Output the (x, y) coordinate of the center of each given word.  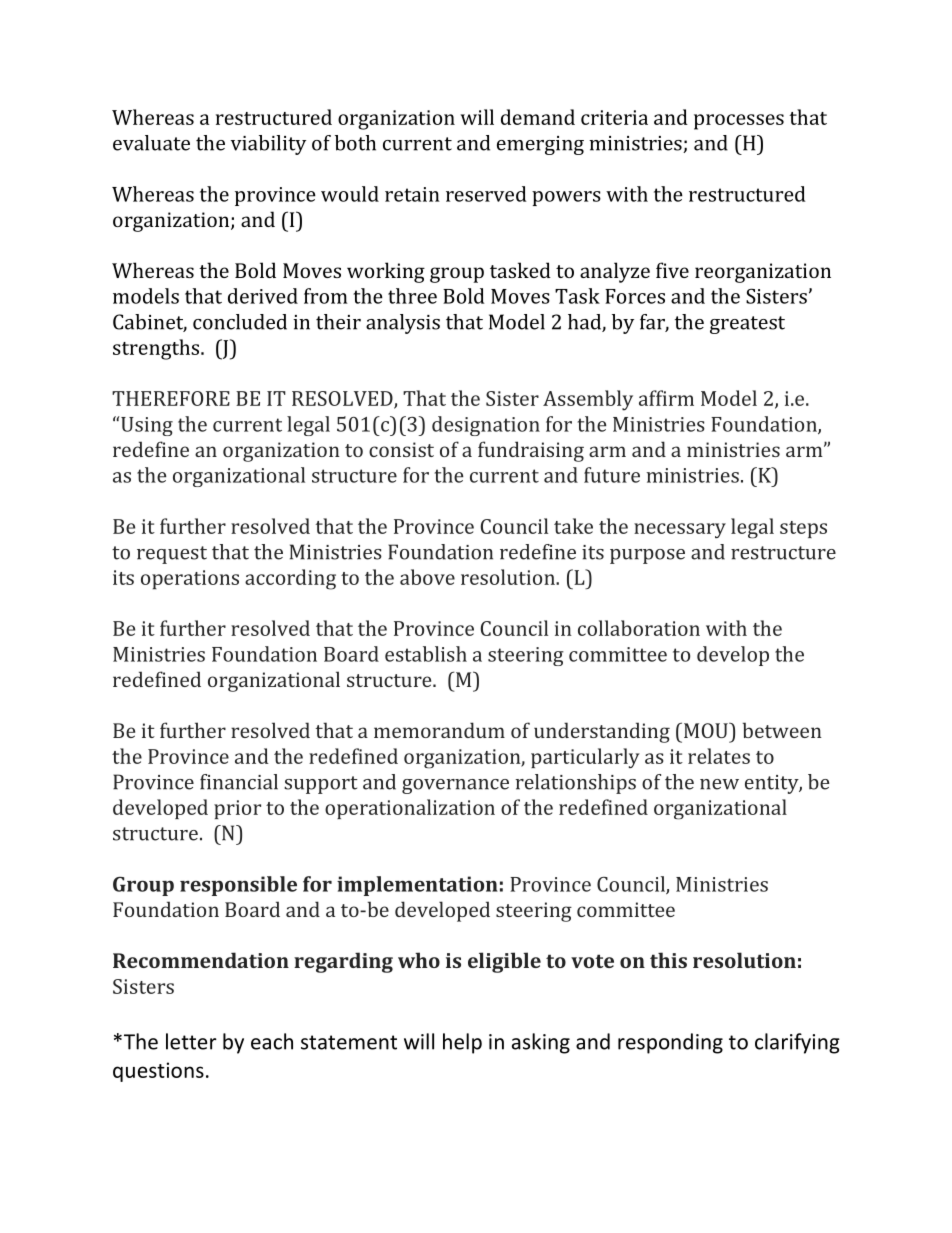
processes (739, 122)
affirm (666, 398)
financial (239, 782)
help (462, 1043)
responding (670, 1043)
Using (147, 426)
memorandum (439, 730)
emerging (540, 145)
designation (486, 426)
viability (268, 145)
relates (719, 756)
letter (191, 1041)
